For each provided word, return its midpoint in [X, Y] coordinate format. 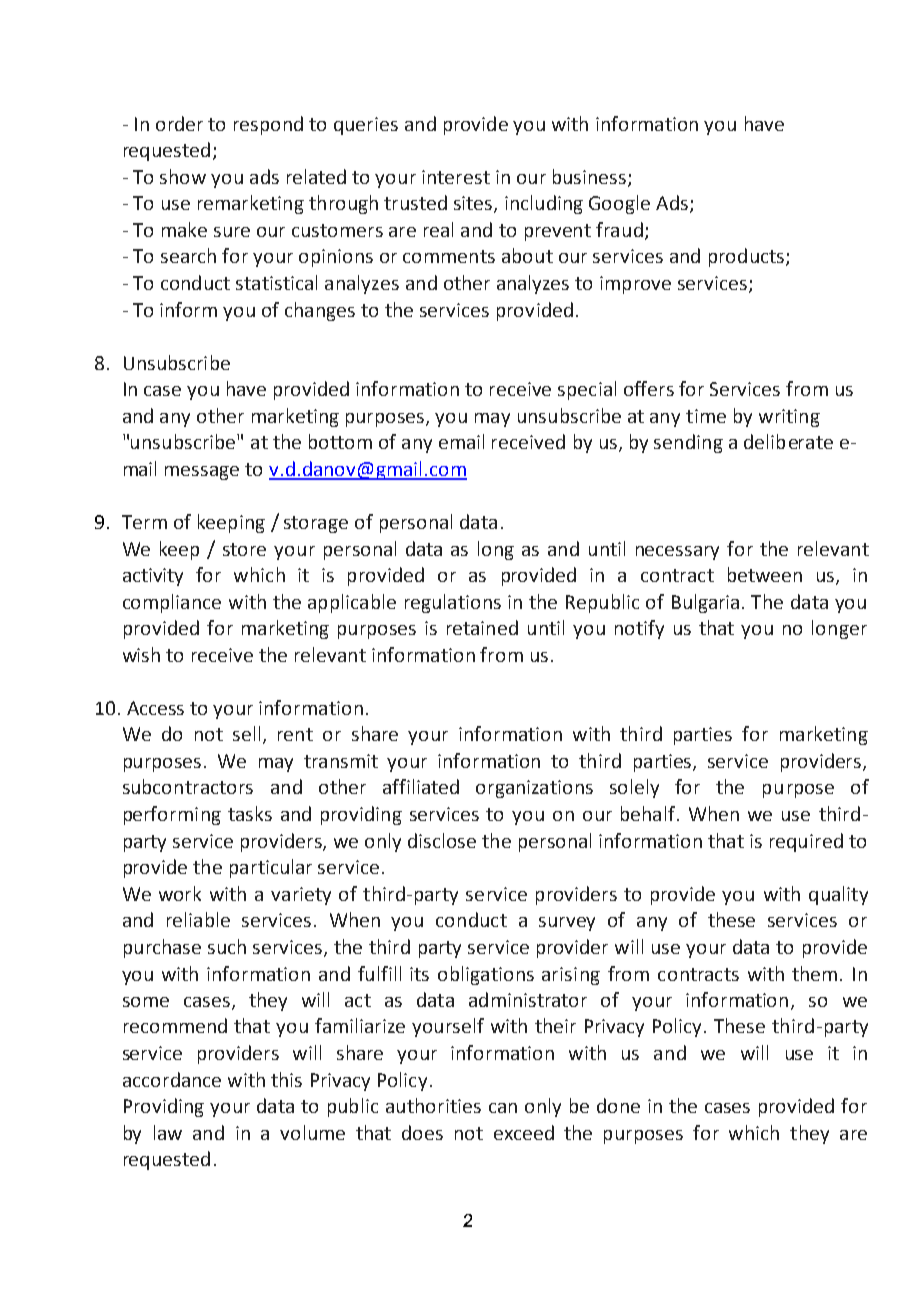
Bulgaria [705, 603]
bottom [340, 441]
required [806, 842]
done [618, 1105]
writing [789, 418]
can [503, 1108]
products [746, 257]
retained [482, 627]
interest [456, 177]
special [587, 390]
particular [271, 868]
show [183, 176]
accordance [172, 1079]
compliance [172, 603]
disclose [442, 840]
